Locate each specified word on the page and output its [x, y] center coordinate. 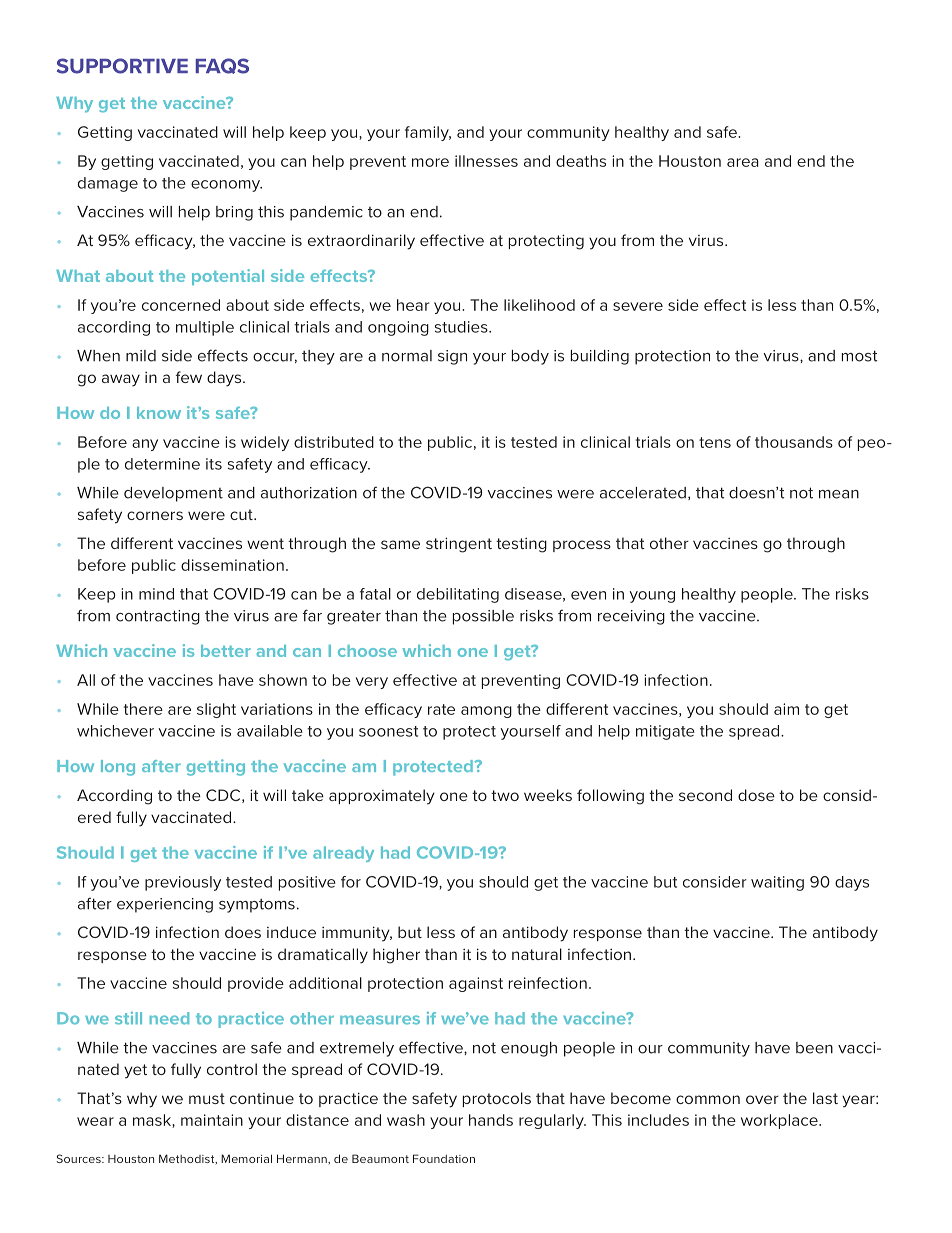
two [505, 795]
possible [483, 617]
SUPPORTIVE [122, 66]
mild [141, 356]
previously [183, 883]
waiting [777, 883]
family [428, 133]
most [860, 356]
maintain [212, 1120]
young [652, 597]
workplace [780, 1121]
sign [452, 357]
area [743, 162]
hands [491, 1120]
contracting [158, 617]
